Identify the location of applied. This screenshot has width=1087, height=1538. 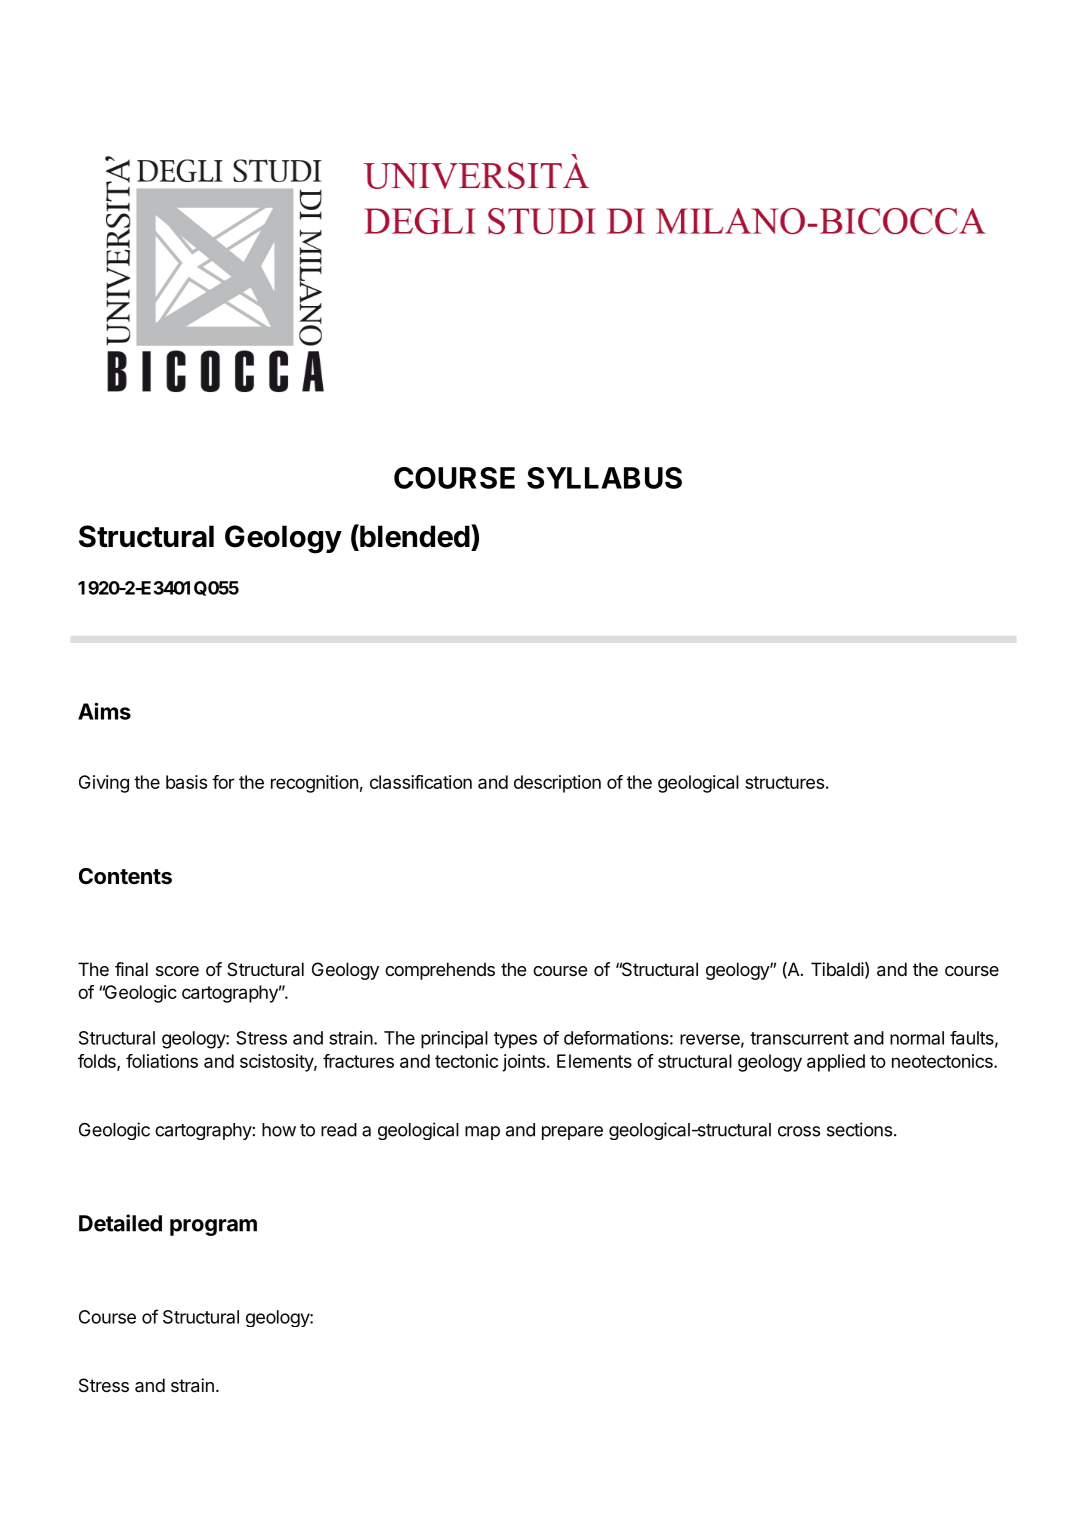
(836, 1063).
